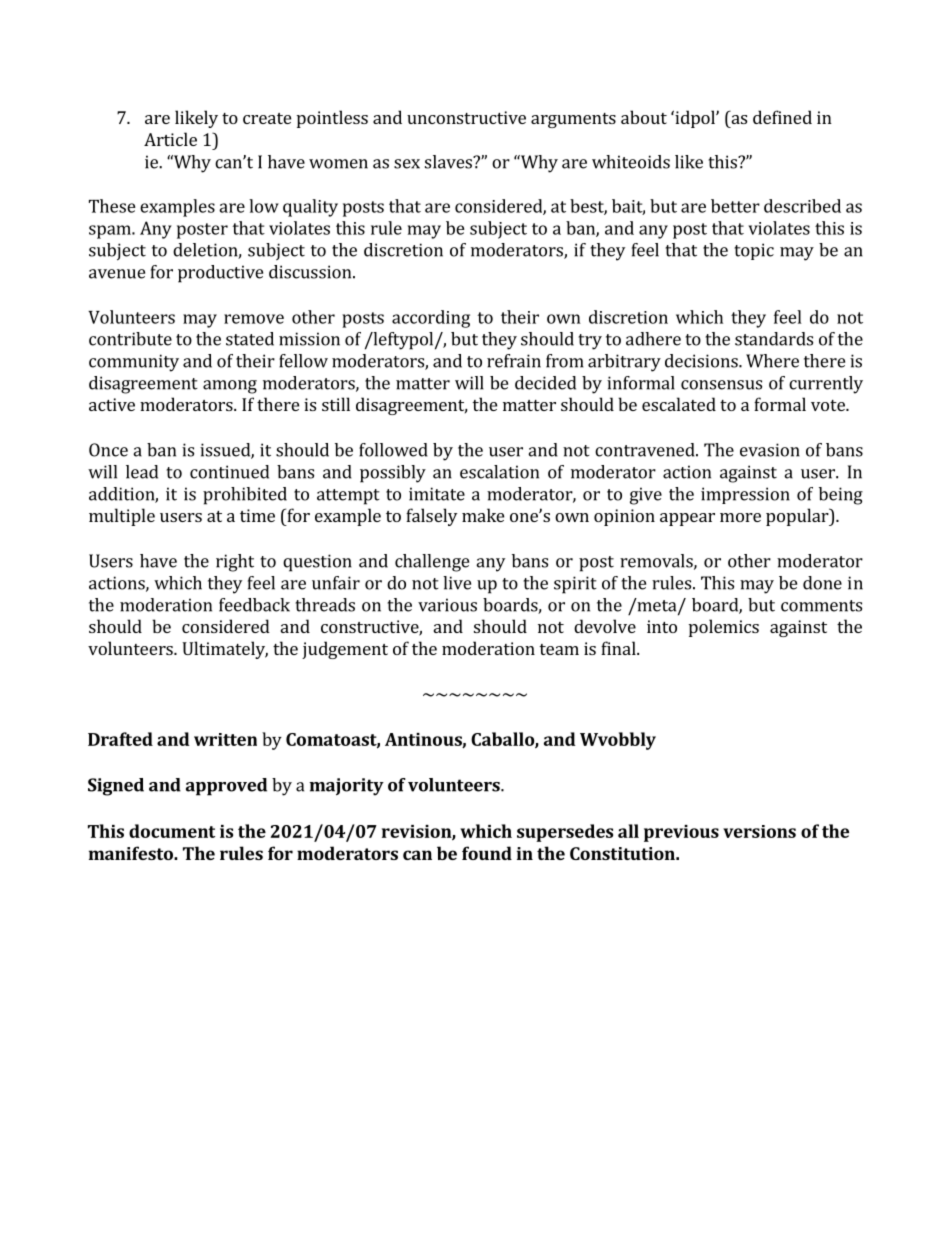 This screenshot has width=952, height=1233. I want to click on versions, so click(759, 831).
